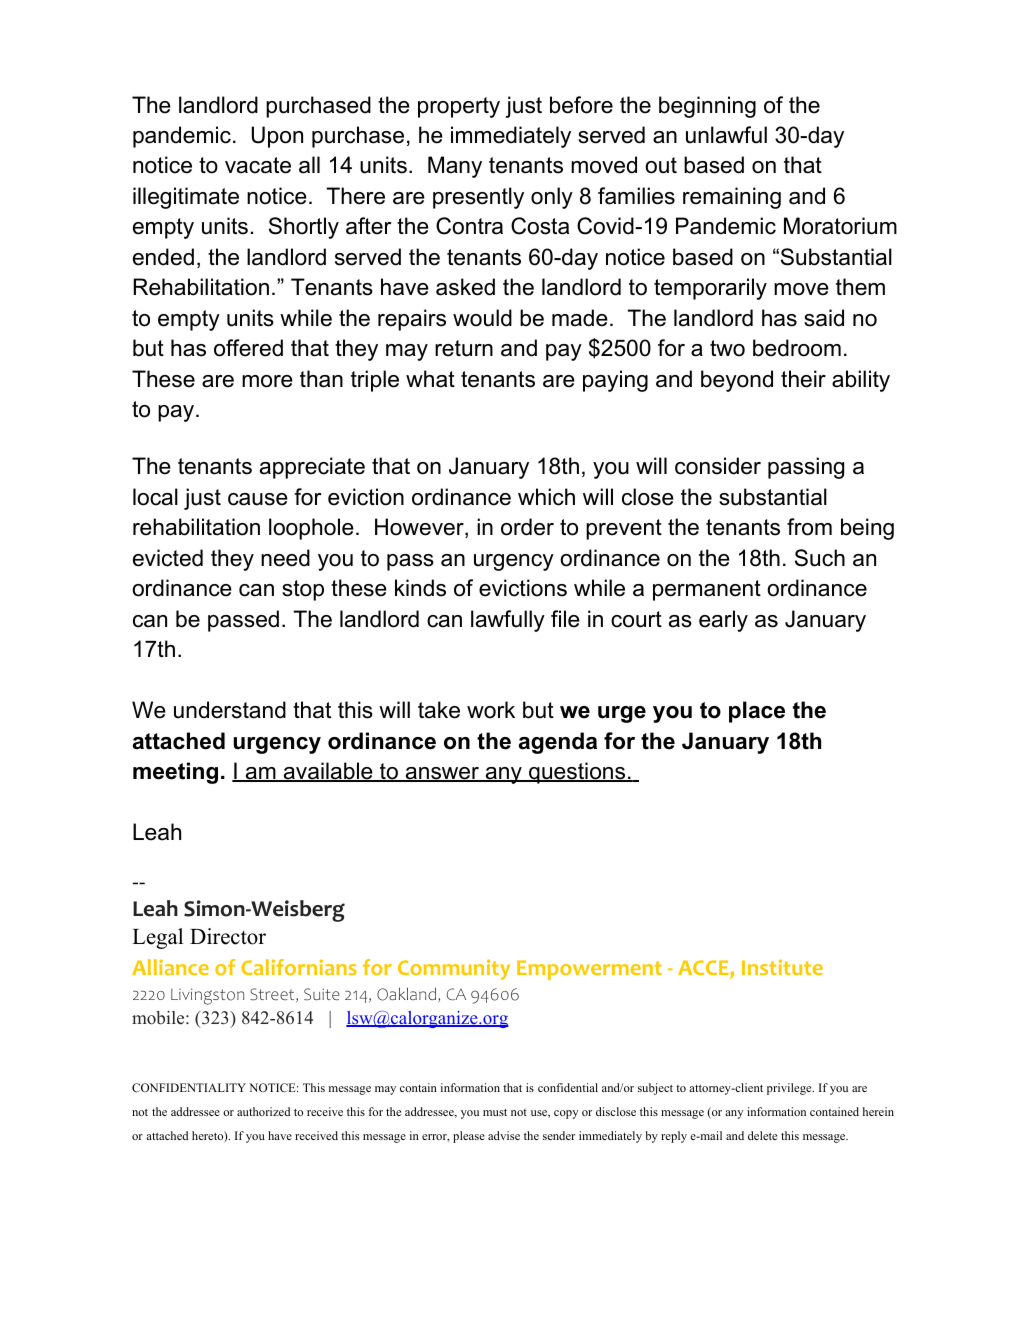 The height and width of the screenshot is (1341, 1036). I want to click on unlawful, so click(726, 135).
